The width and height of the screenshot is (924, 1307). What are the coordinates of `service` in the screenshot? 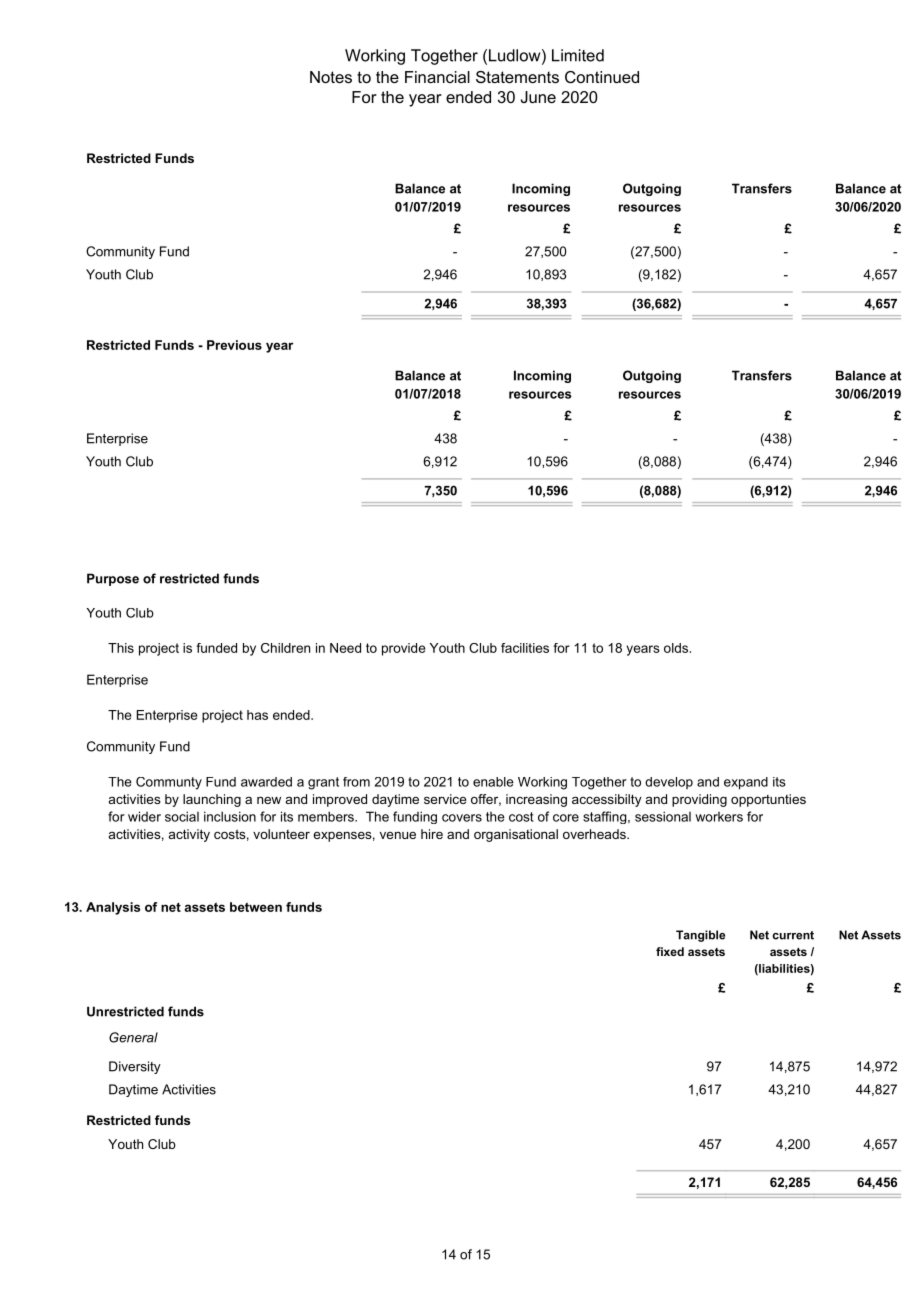 It's located at (445, 799).
